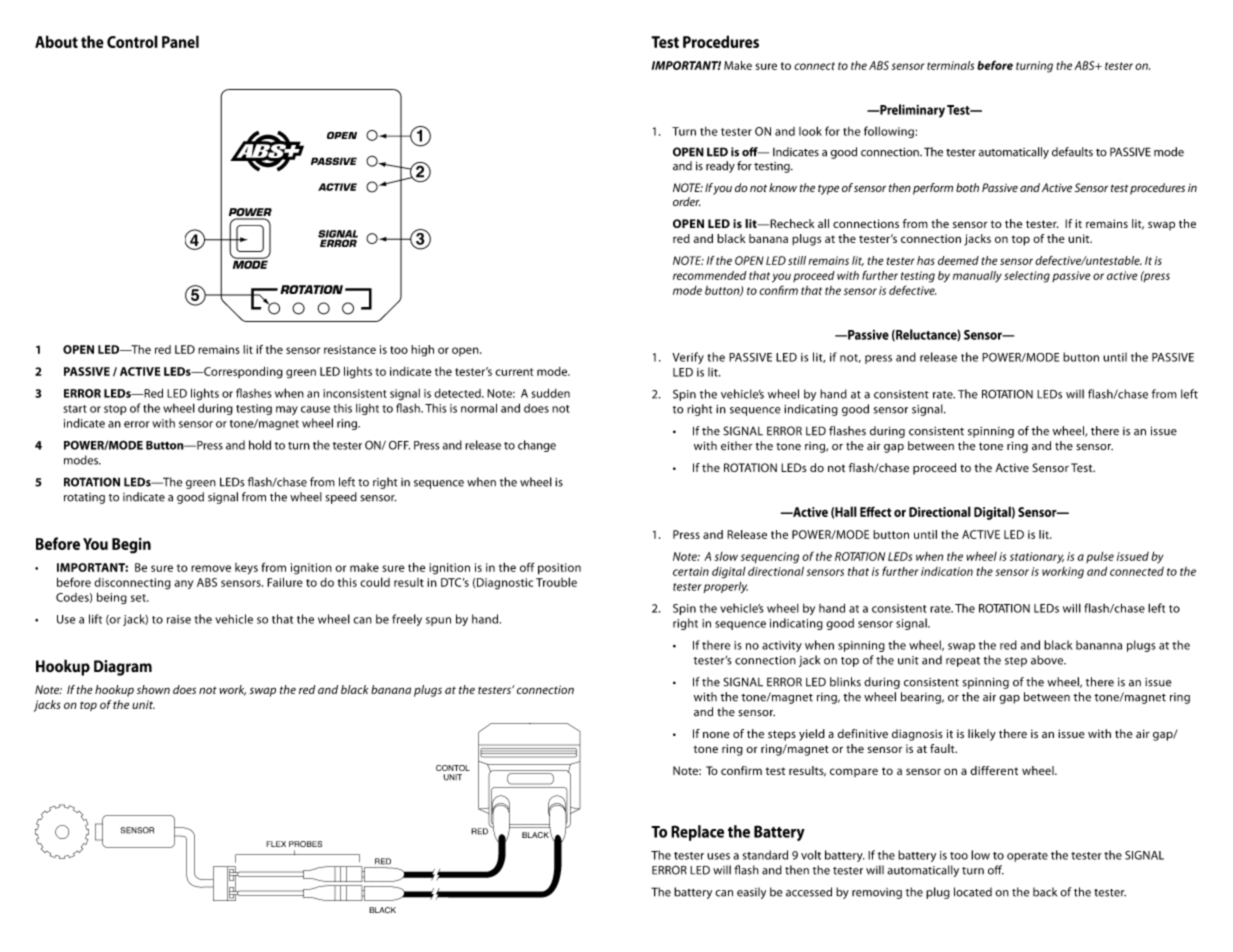 The width and height of the screenshot is (1233, 952). What do you see at coordinates (556, 582) in the screenshot?
I see `Trouble` at bounding box center [556, 582].
